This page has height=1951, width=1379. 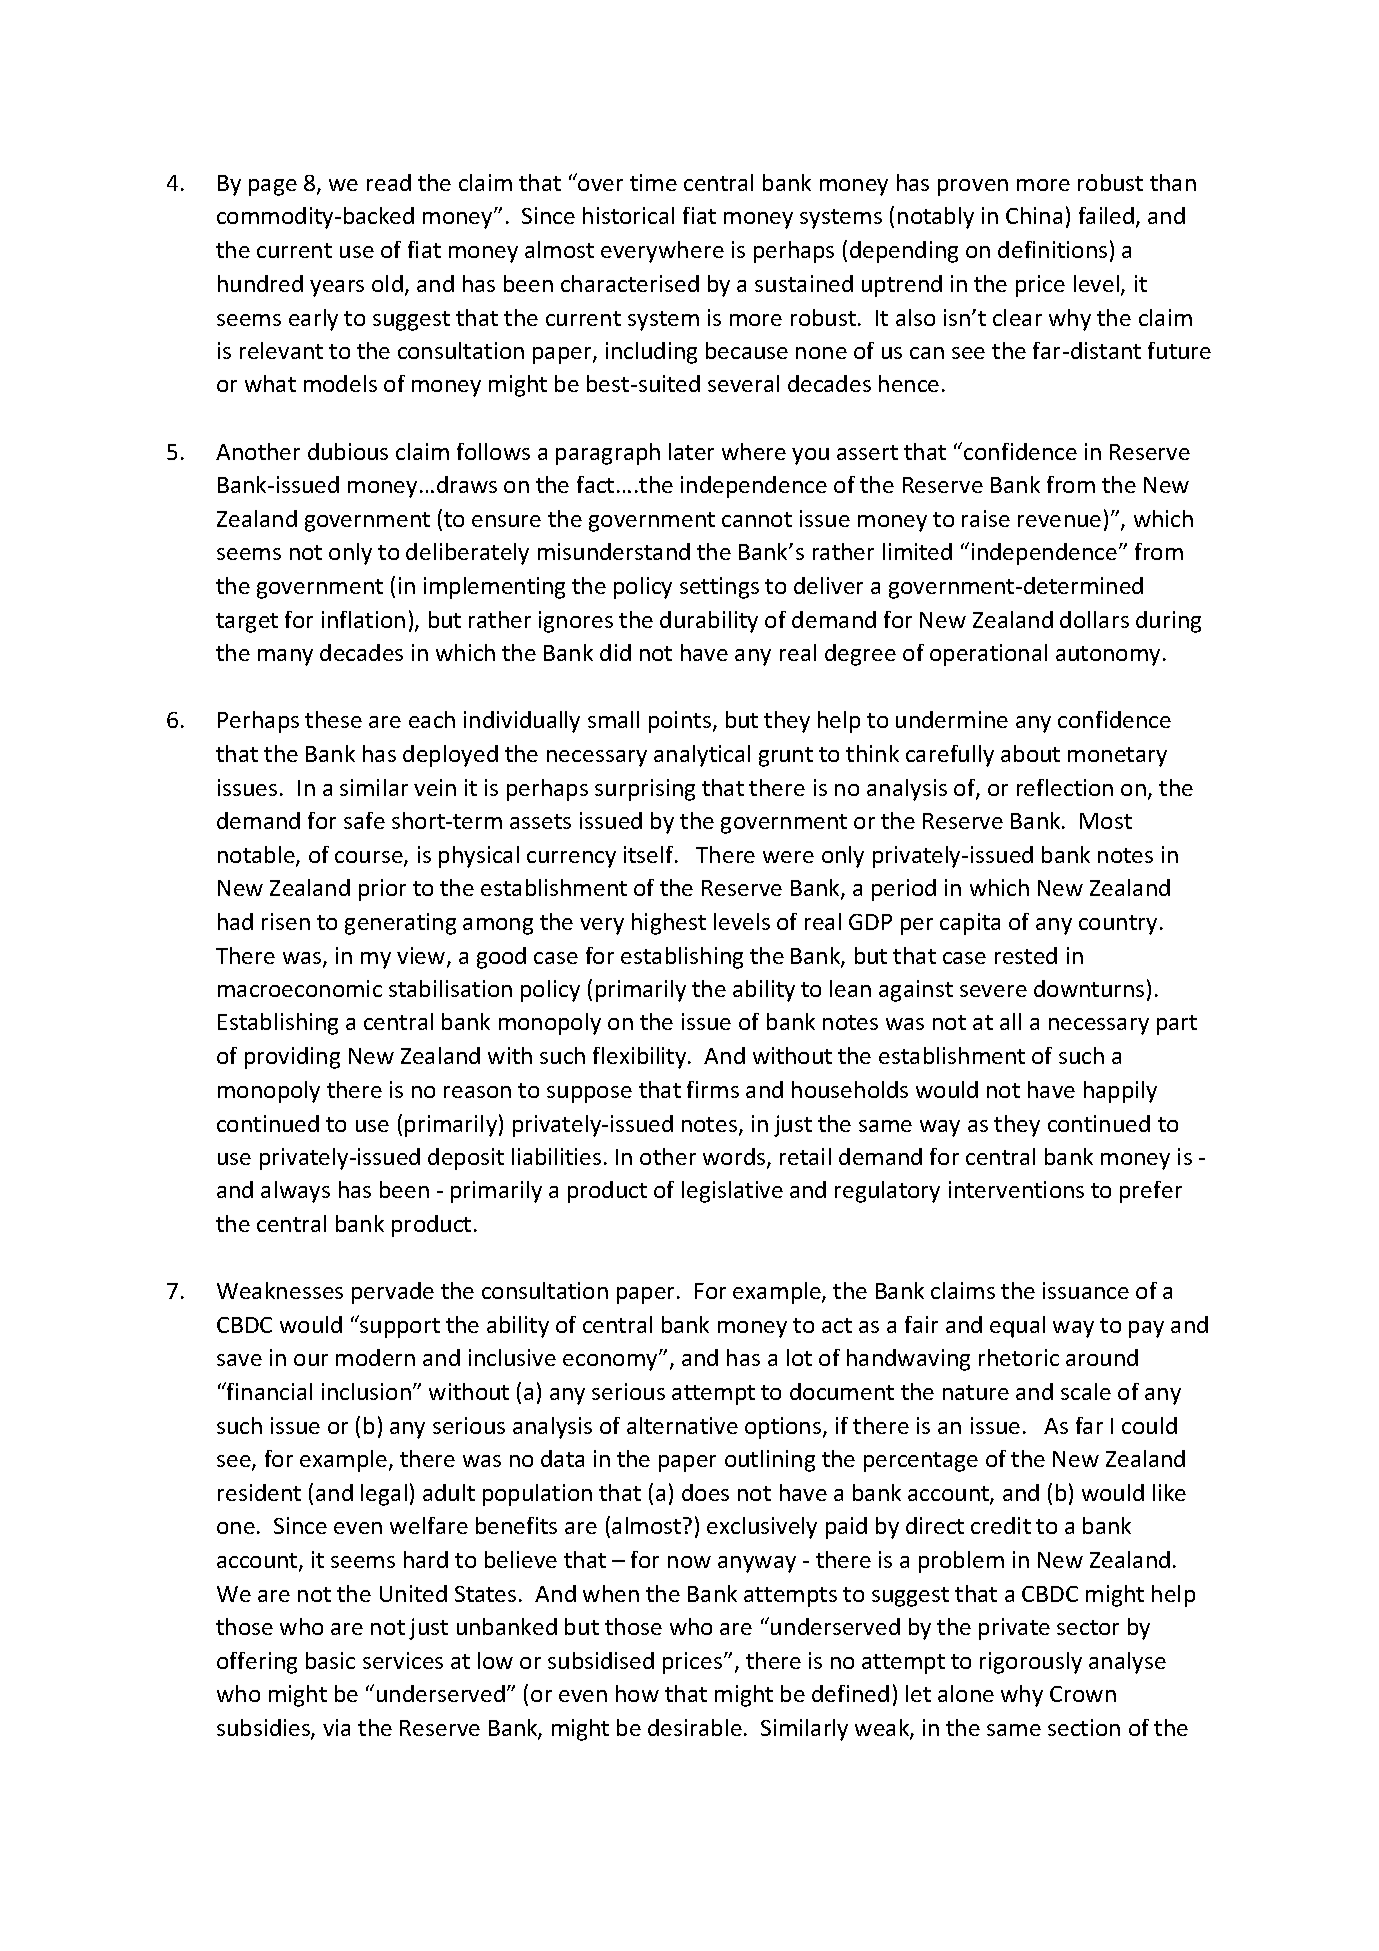 What do you see at coordinates (1026, 955) in the page?
I see `rested` at bounding box center [1026, 955].
